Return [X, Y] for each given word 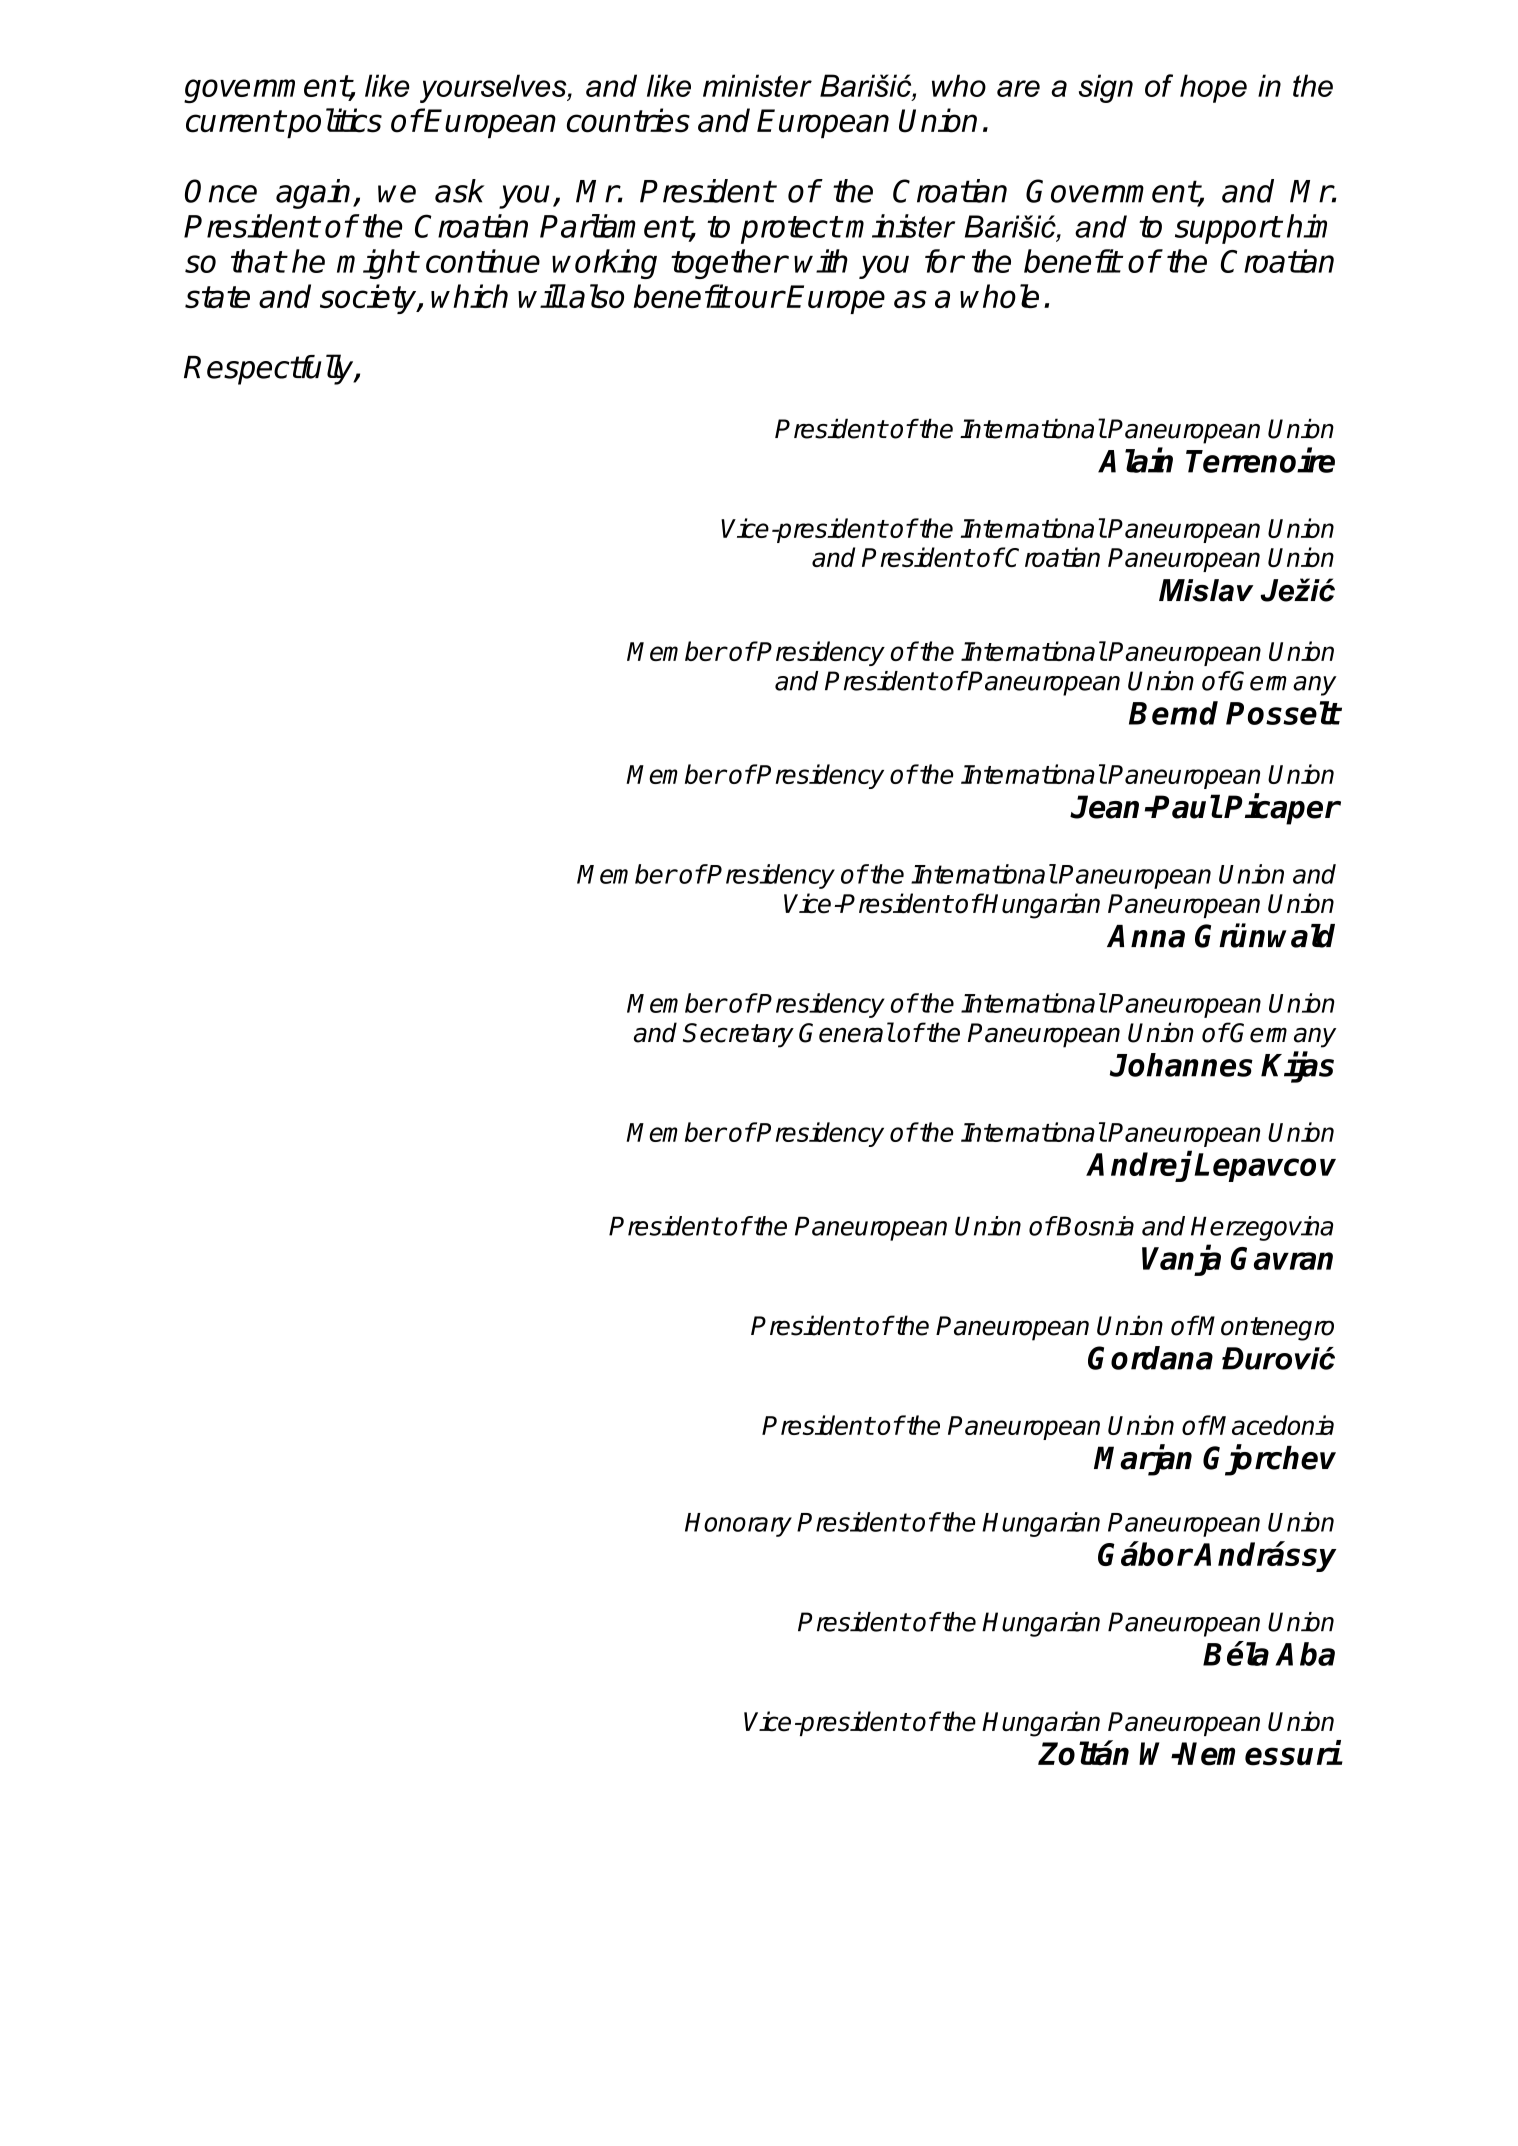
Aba [1305, 1654]
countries [628, 120]
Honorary [738, 1525]
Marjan [1143, 1460]
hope [1213, 88]
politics [334, 123]
